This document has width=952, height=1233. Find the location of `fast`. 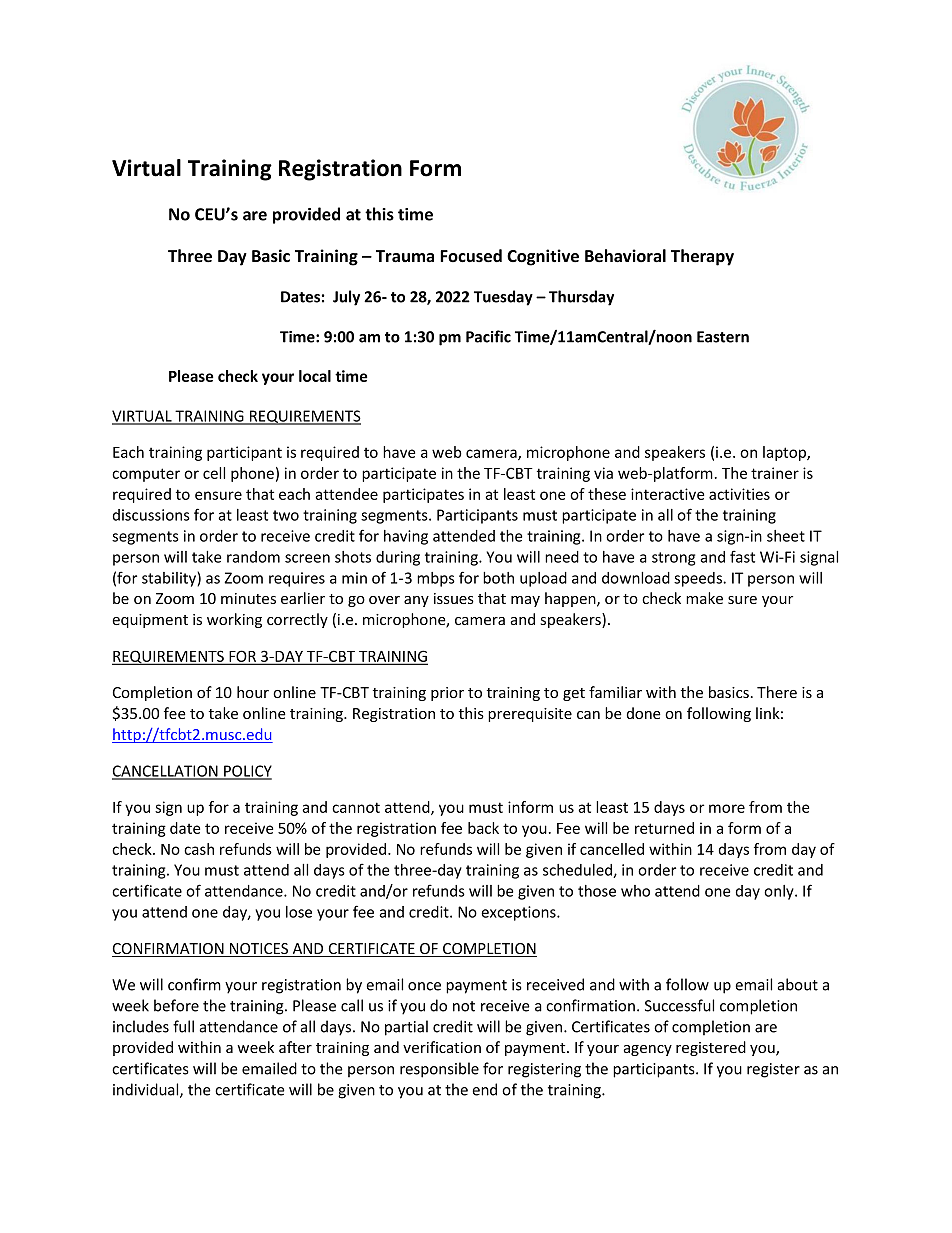

fast is located at coordinates (742, 556).
